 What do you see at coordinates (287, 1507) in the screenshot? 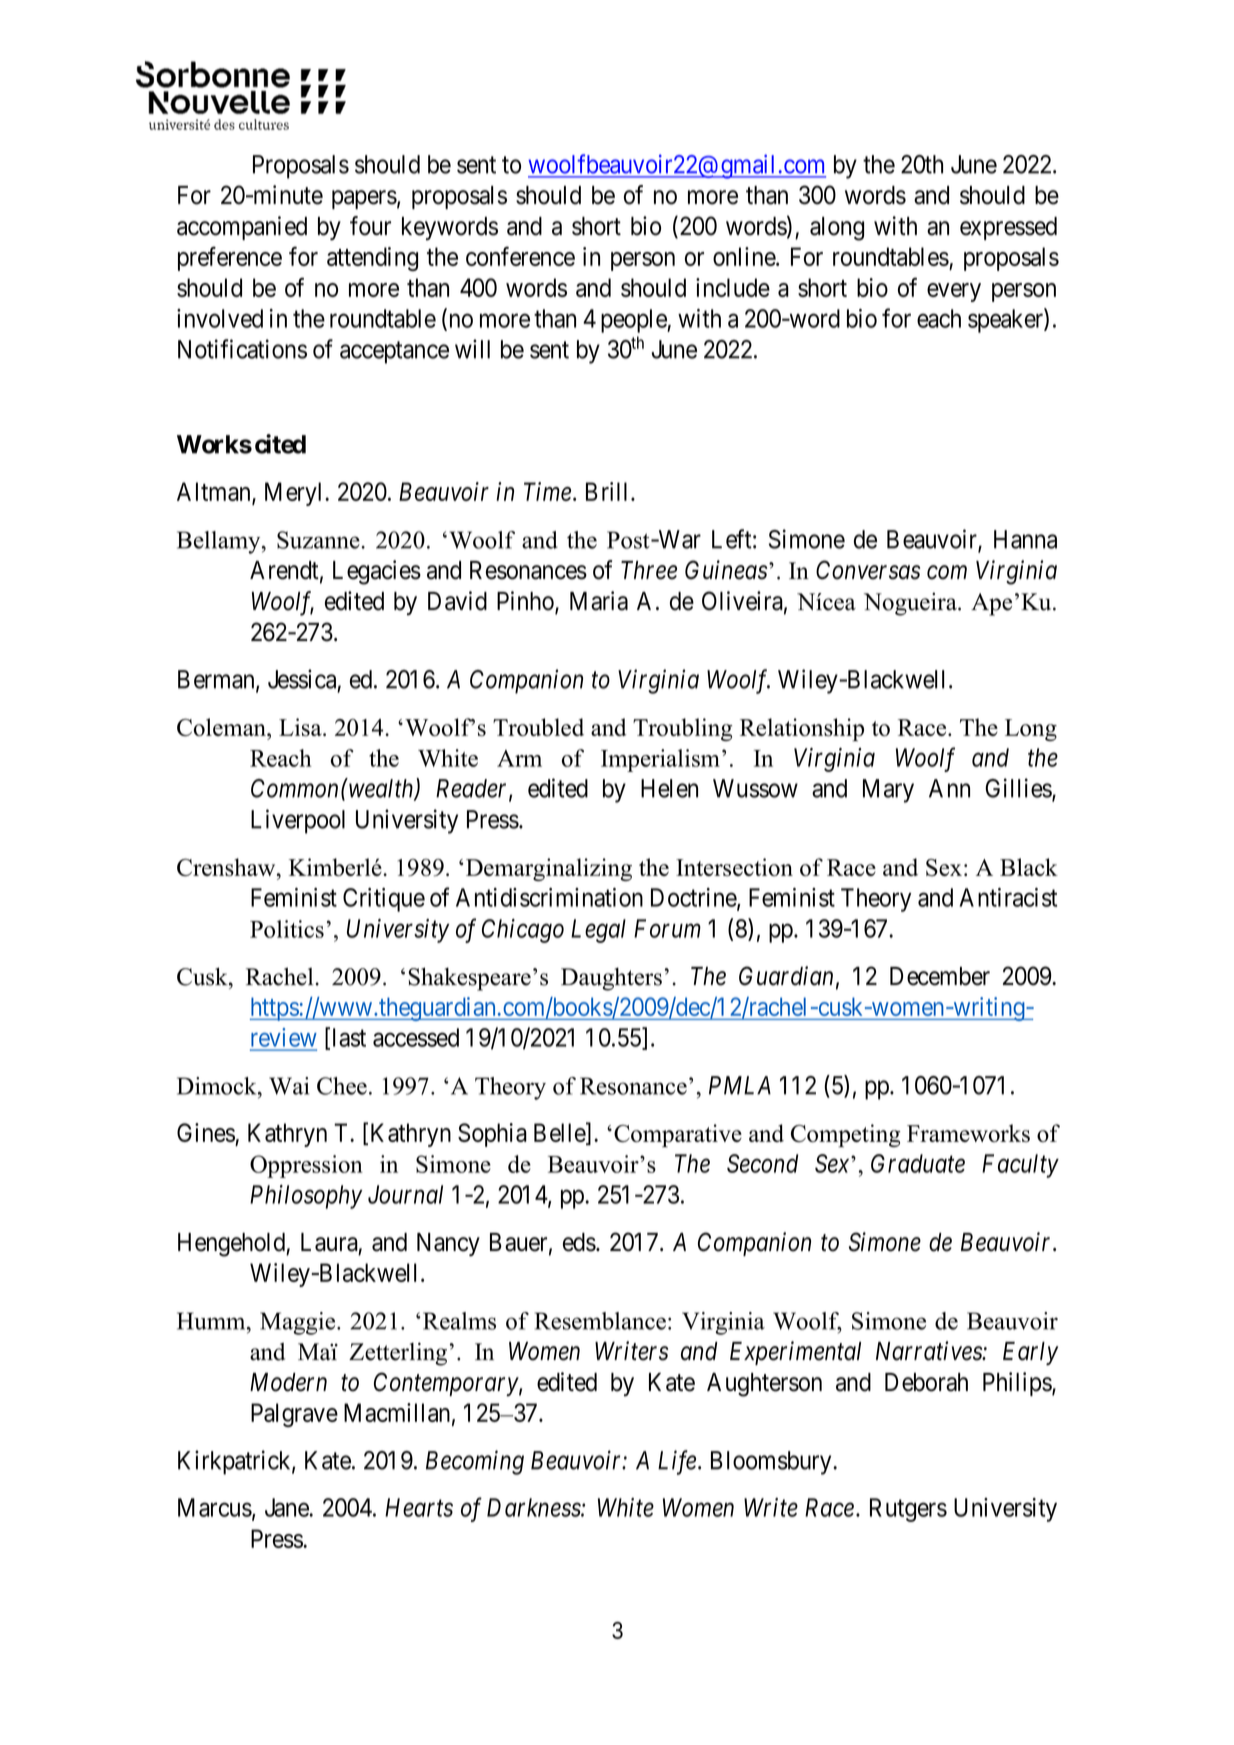
I see `Jane` at bounding box center [287, 1507].
